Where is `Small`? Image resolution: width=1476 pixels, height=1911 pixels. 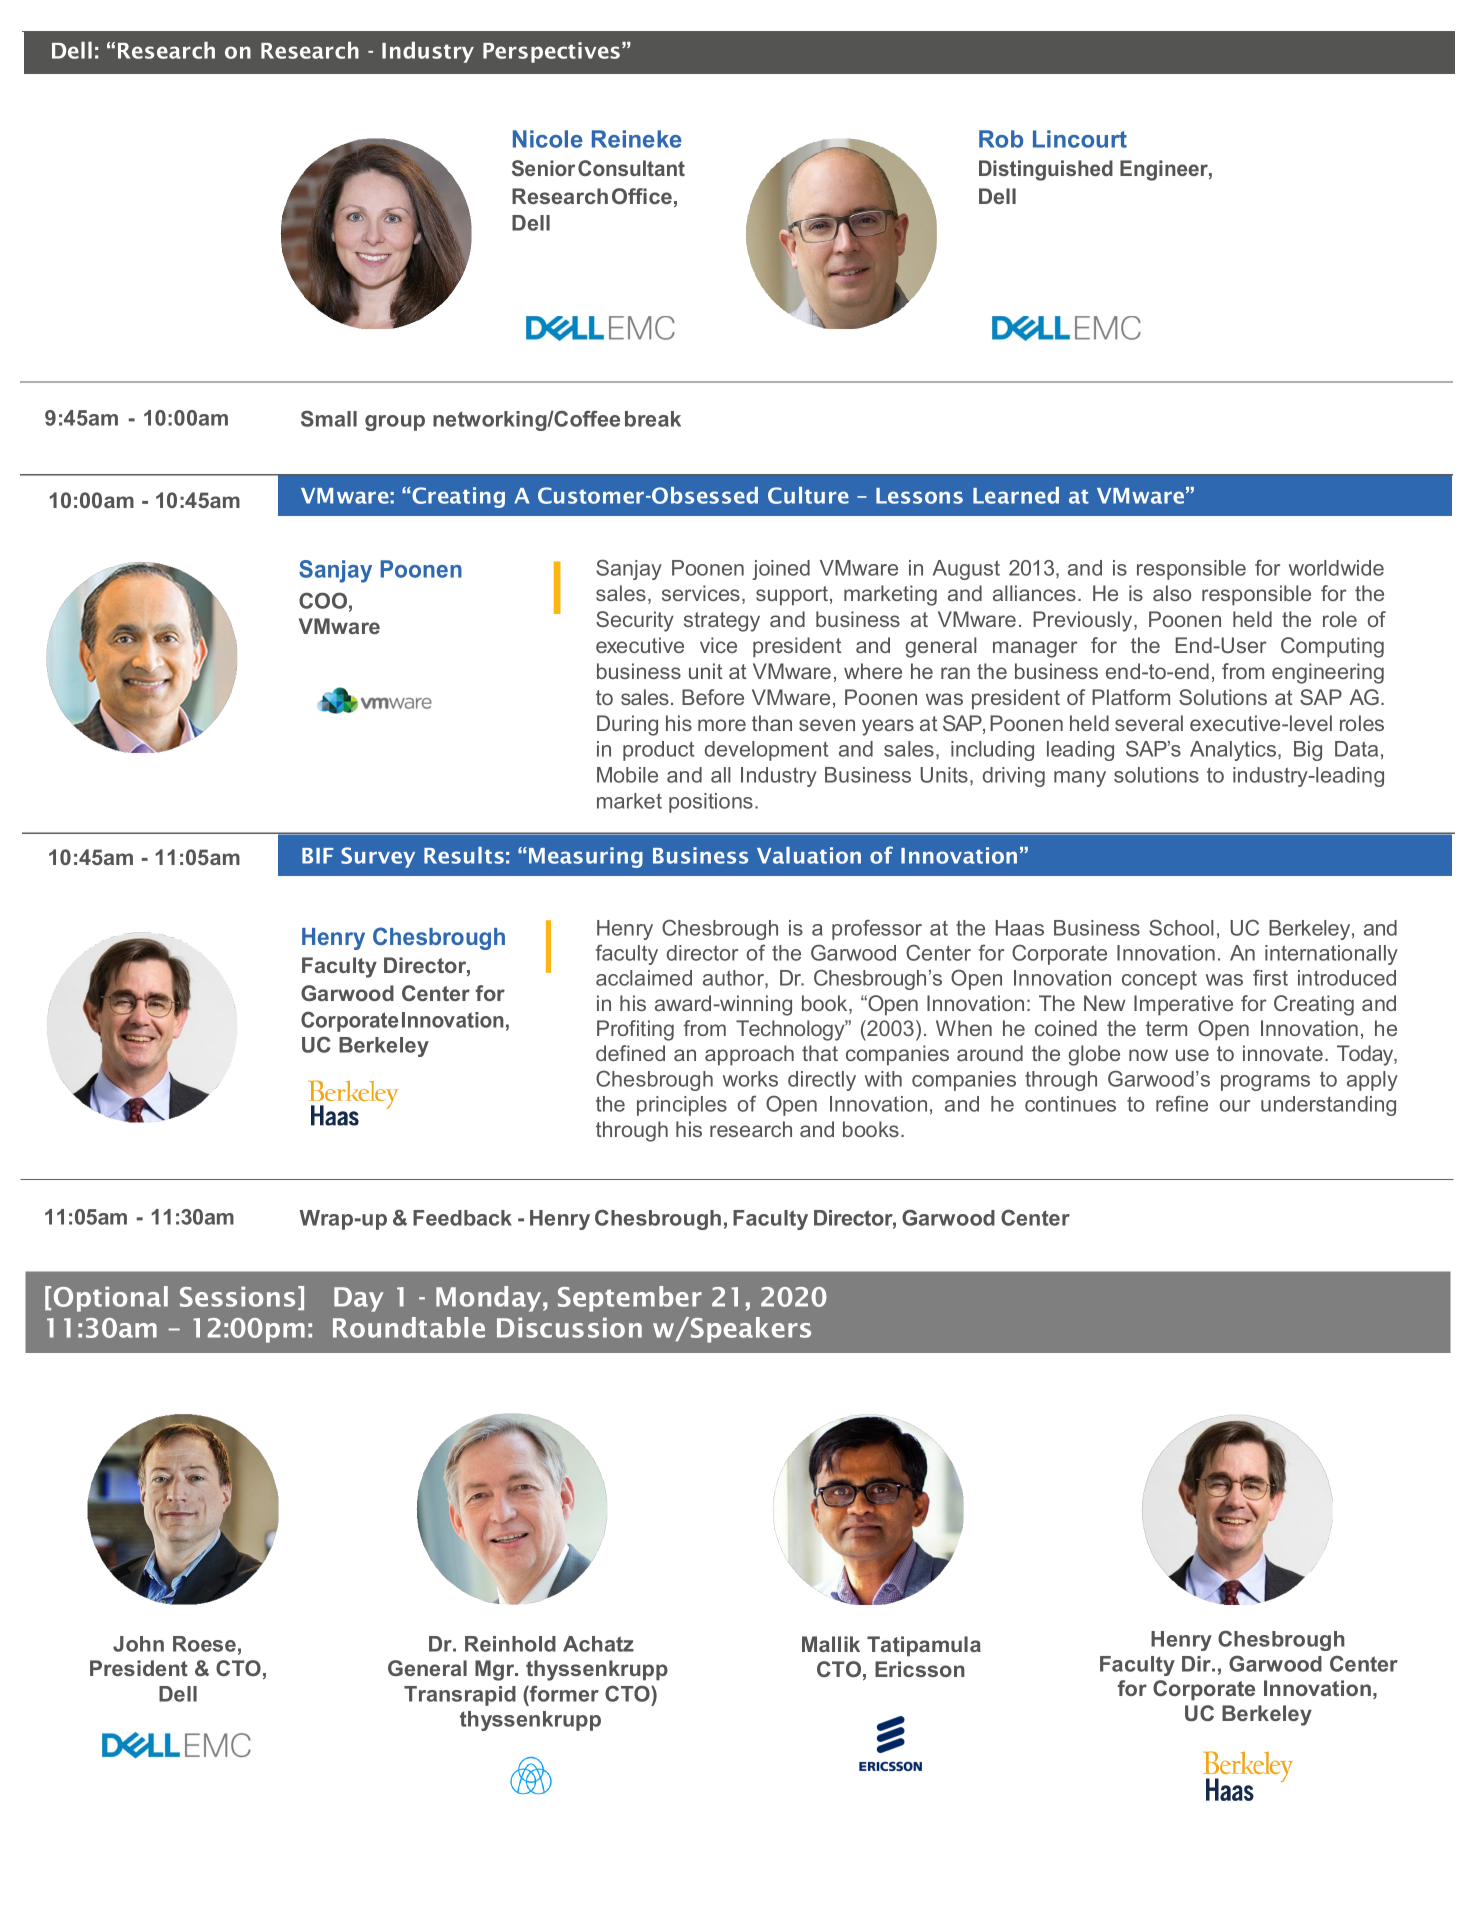 Small is located at coordinates (329, 418).
